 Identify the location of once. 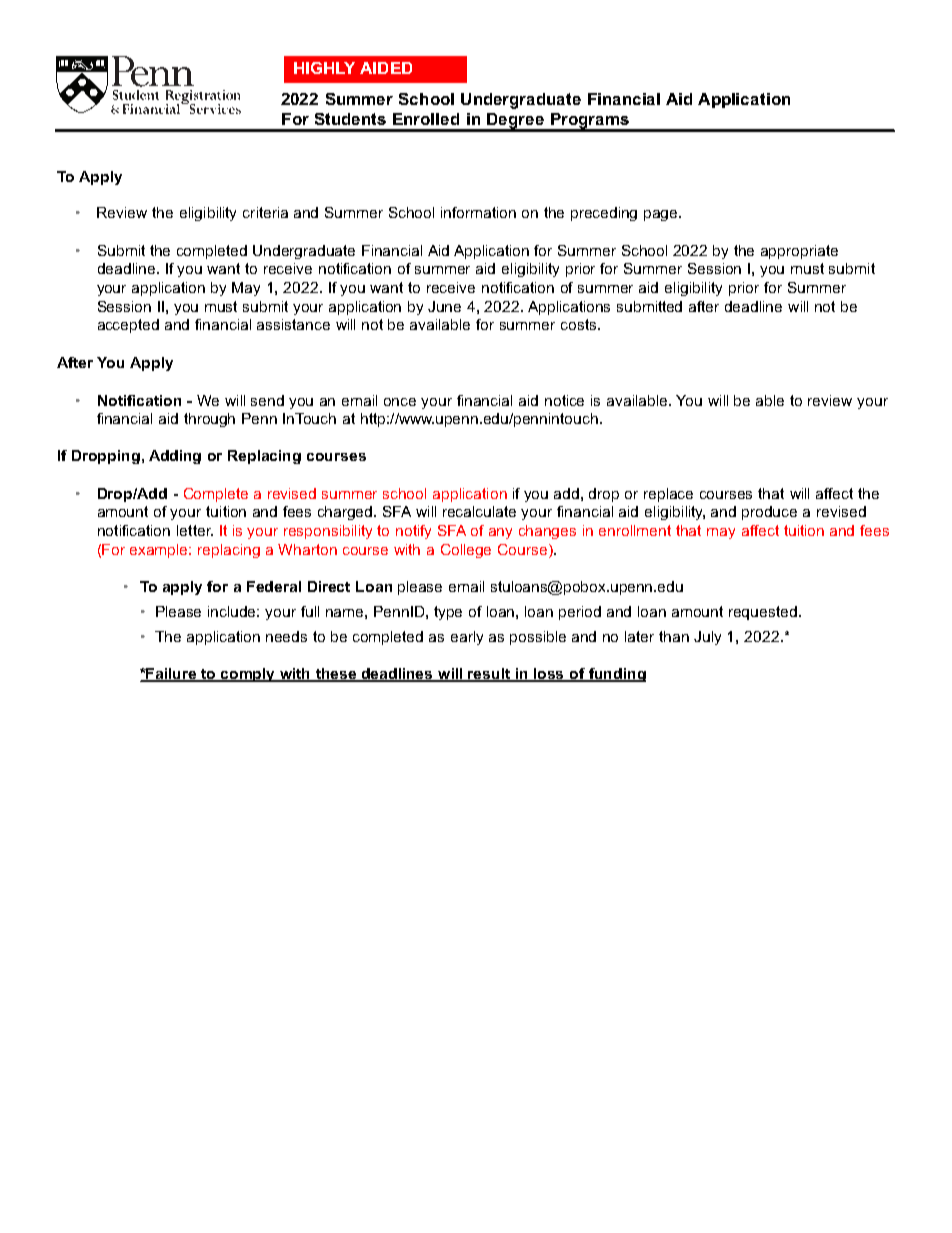
(400, 402).
